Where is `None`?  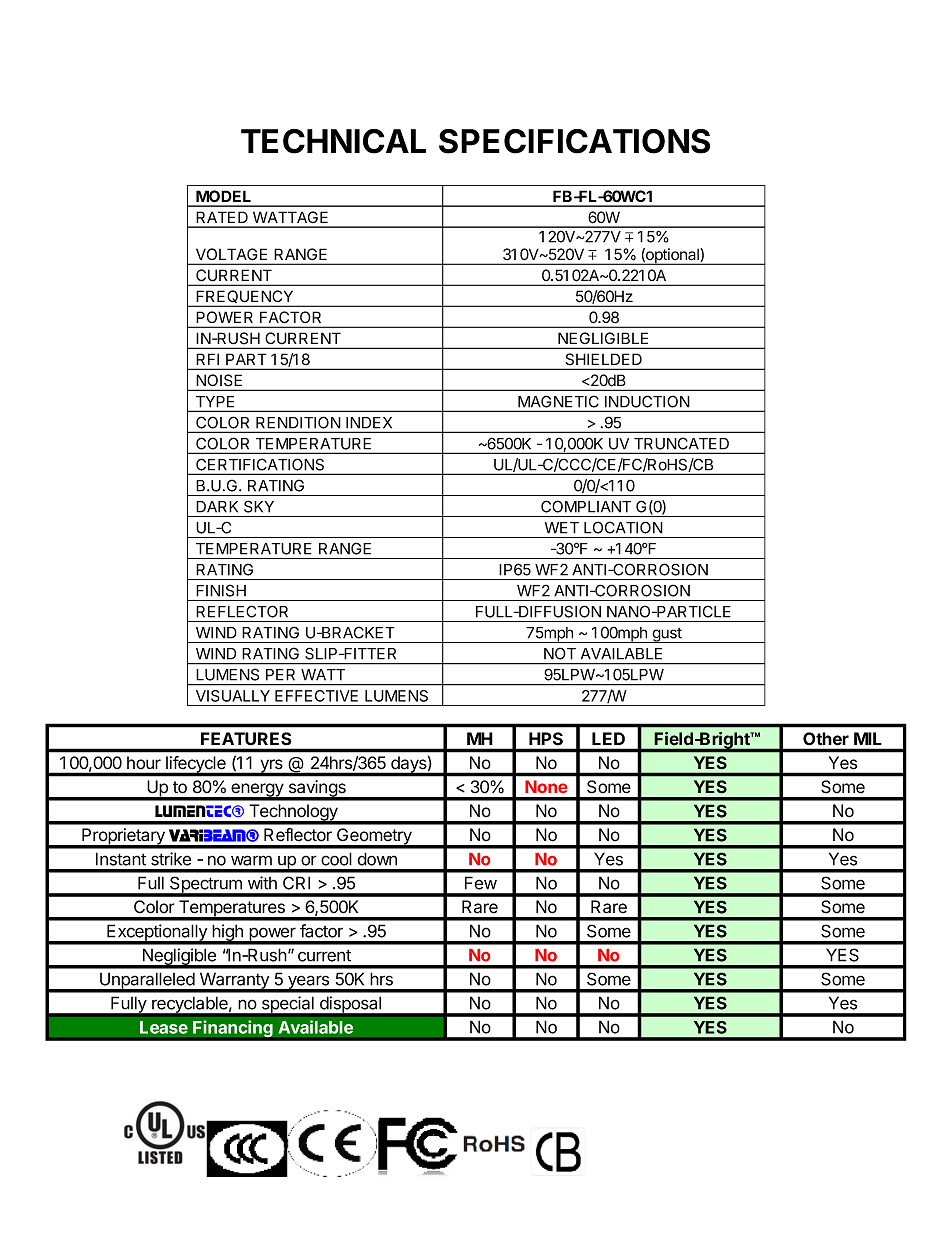 None is located at coordinates (546, 786).
